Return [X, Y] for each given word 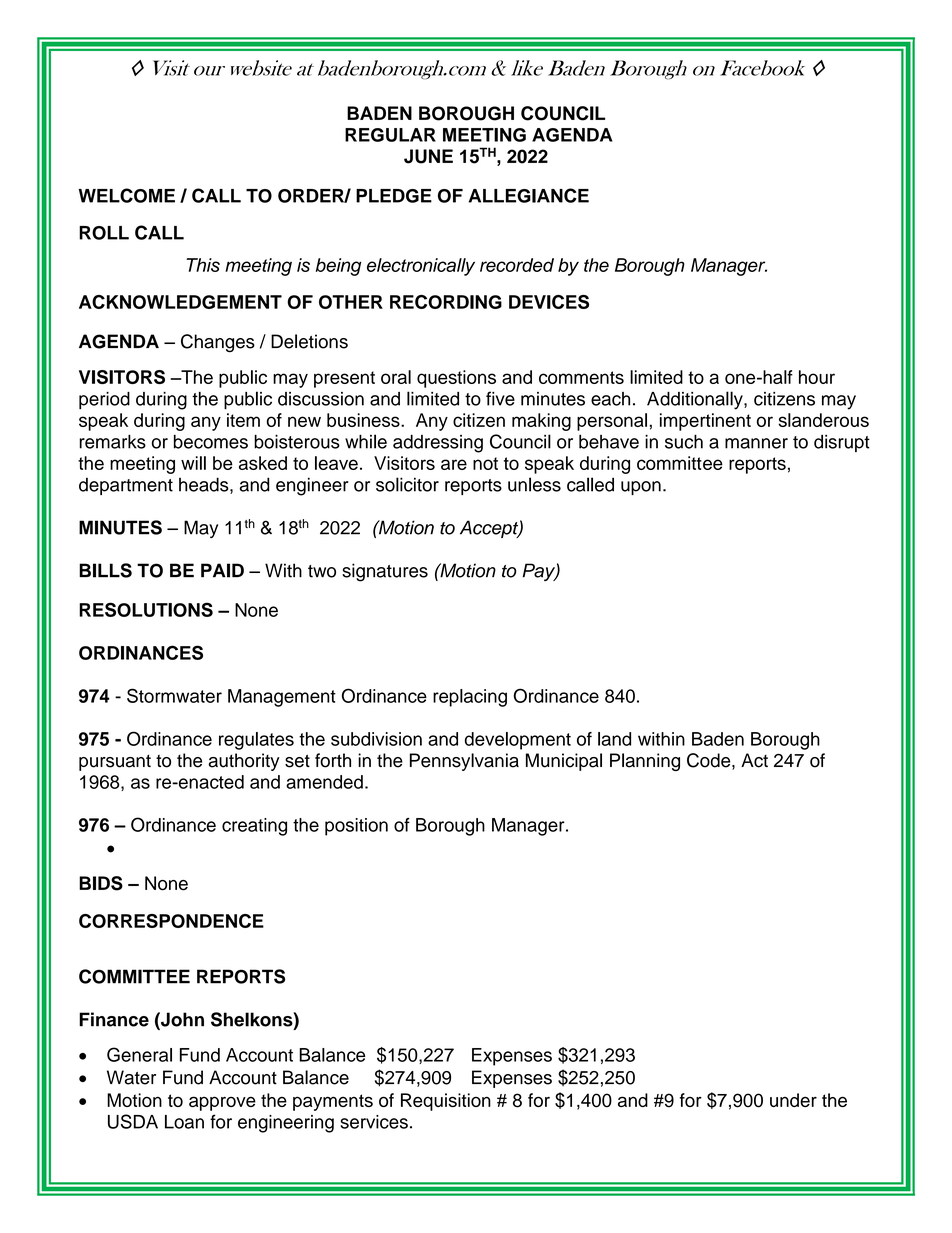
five [500, 398]
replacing [470, 698]
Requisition [446, 1102]
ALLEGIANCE [529, 195]
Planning [645, 762]
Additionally [696, 400]
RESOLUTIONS [146, 609]
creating [254, 827]
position [356, 827]
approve [222, 1103]
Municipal [564, 762]
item [243, 420]
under [793, 1100]
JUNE [428, 156]
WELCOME [127, 195]
